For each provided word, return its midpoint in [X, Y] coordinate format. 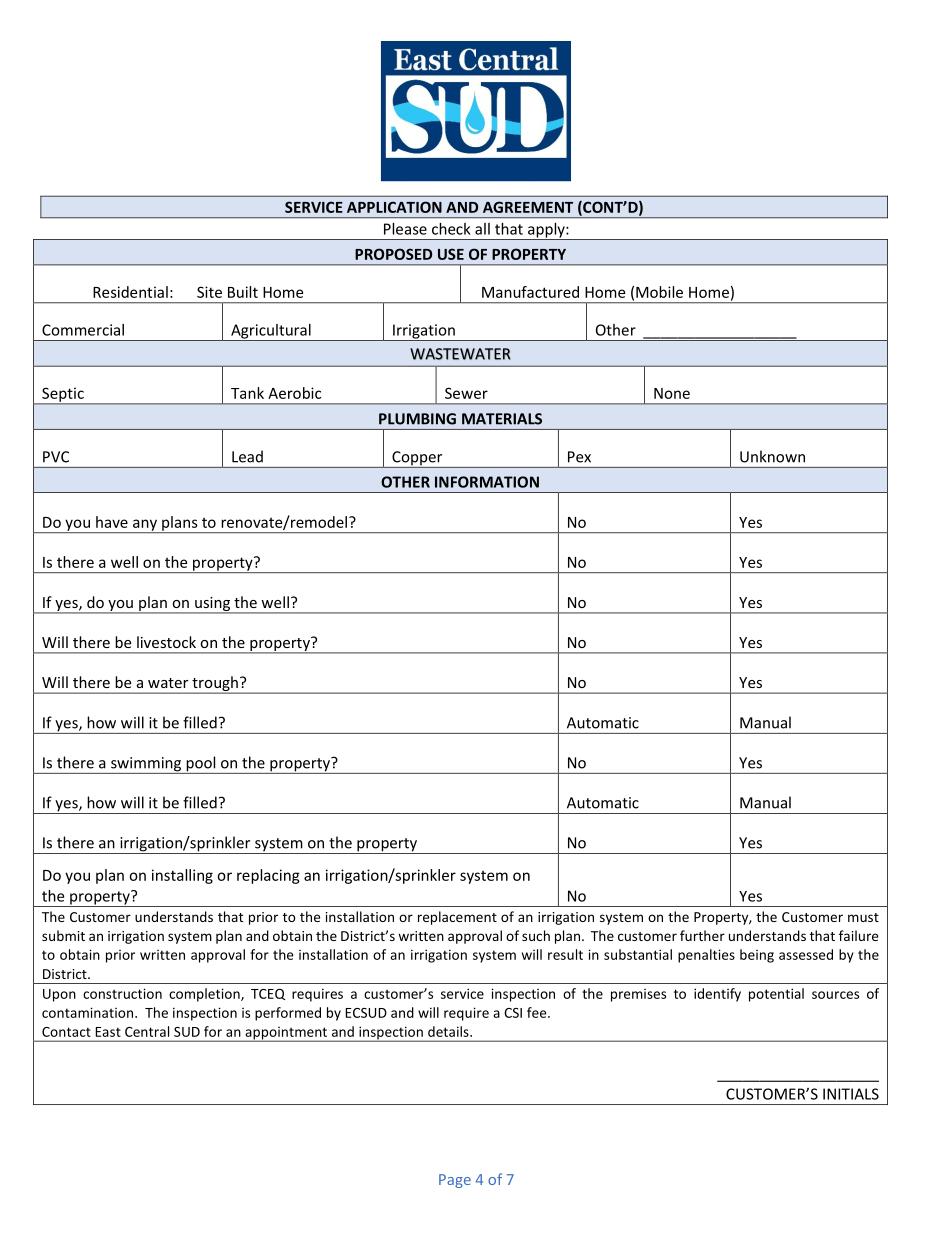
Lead [247, 456]
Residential [130, 292]
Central [147, 1031]
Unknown [772, 456]
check [451, 229]
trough [215, 685]
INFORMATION [487, 482]
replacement [457, 918]
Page [455, 1181]
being [757, 956]
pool [201, 765]
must [863, 917]
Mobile [659, 292]
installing [182, 876]
